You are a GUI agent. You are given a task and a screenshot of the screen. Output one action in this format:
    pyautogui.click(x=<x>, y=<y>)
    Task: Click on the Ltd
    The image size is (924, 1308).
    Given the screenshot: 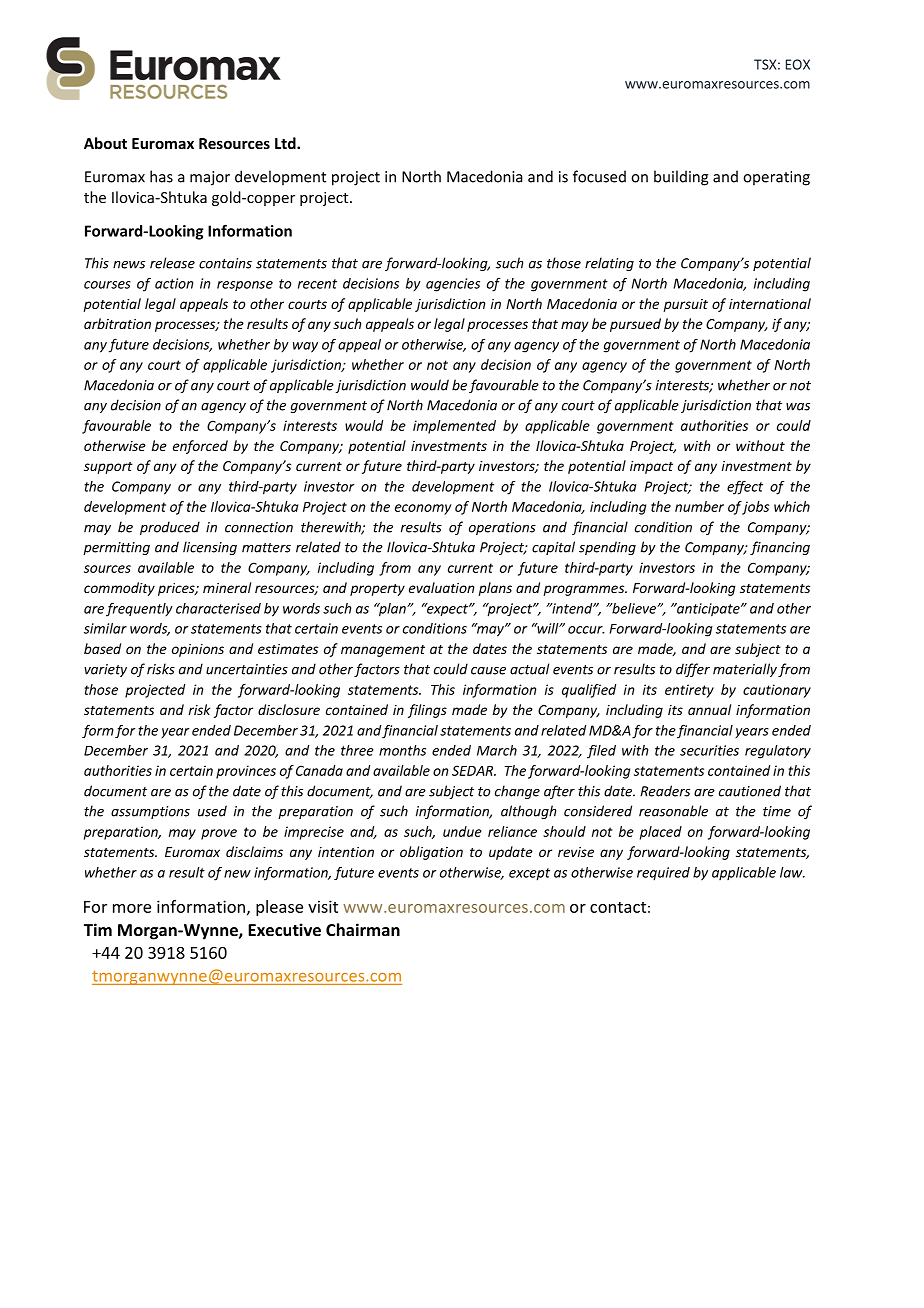 What is the action you would take?
    pyautogui.click(x=286, y=143)
